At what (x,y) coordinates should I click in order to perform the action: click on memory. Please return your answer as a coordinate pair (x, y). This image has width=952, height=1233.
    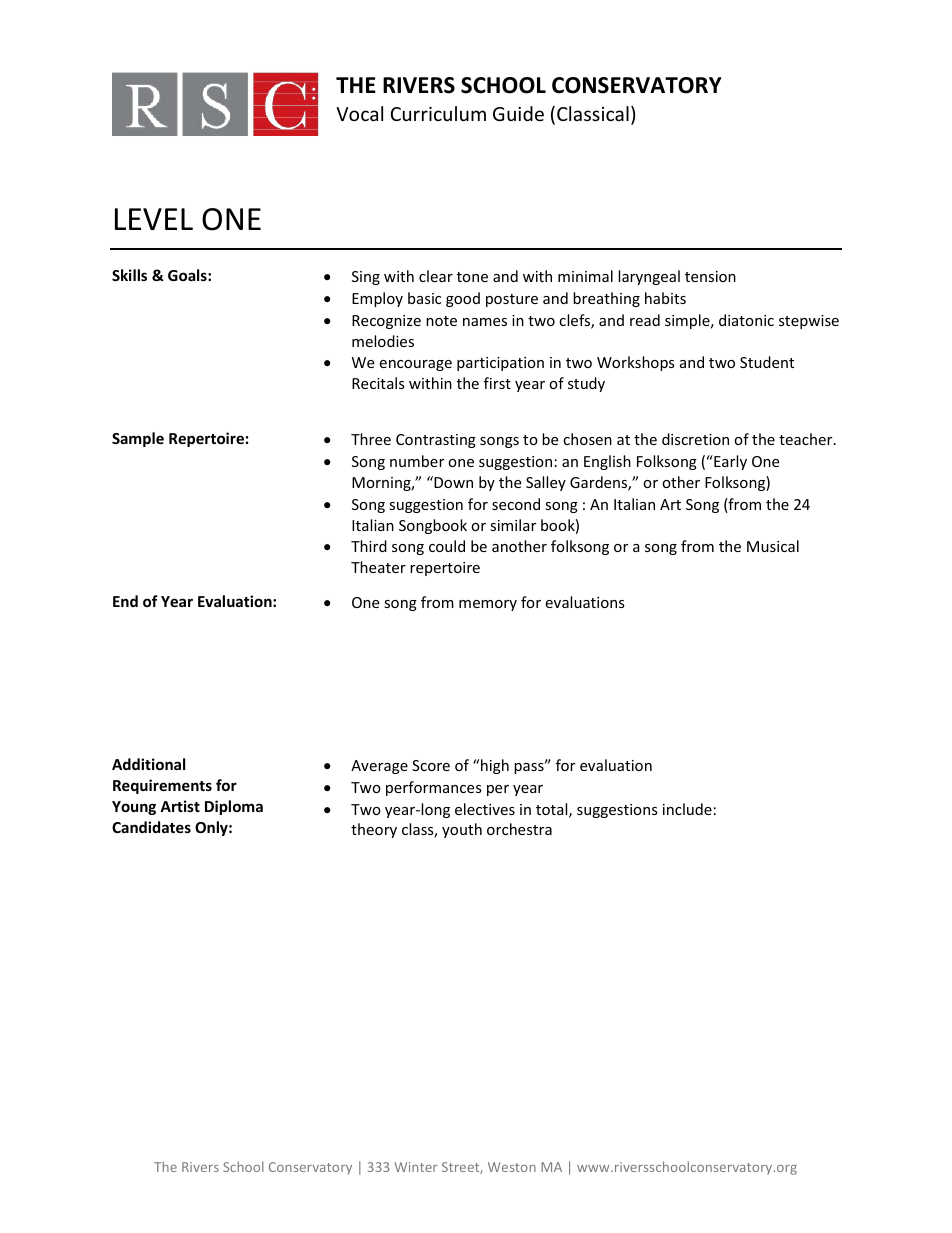
    Looking at the image, I should click on (488, 605).
